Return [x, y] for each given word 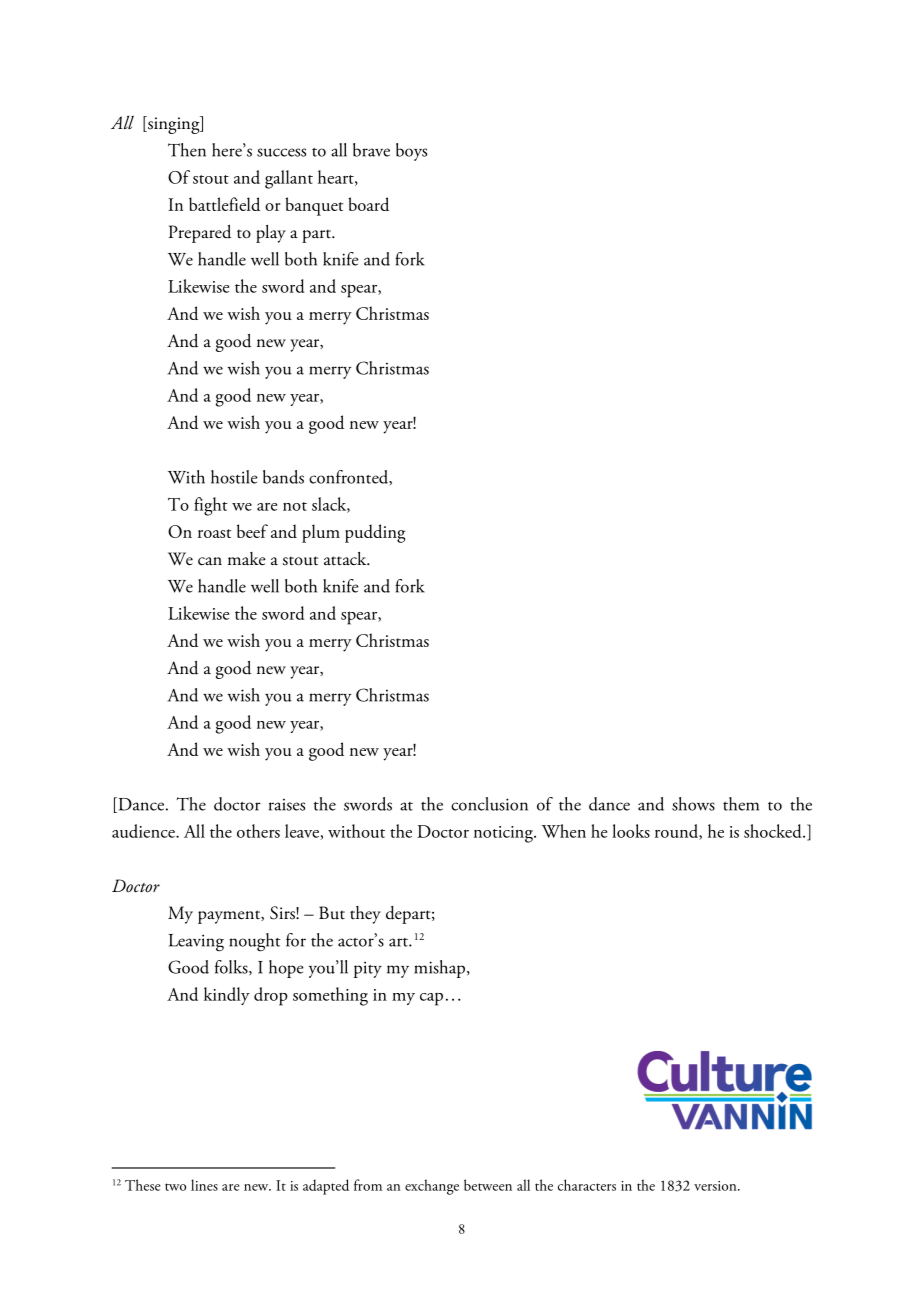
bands [283, 477]
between [488, 1185]
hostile [234, 477]
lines [204, 1185]
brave [371, 150]
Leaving [196, 943]
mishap [439, 969]
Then [187, 150]
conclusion [489, 804]
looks [631, 831]
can [210, 561]
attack [346, 559]
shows [693, 804]
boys [411, 152]
